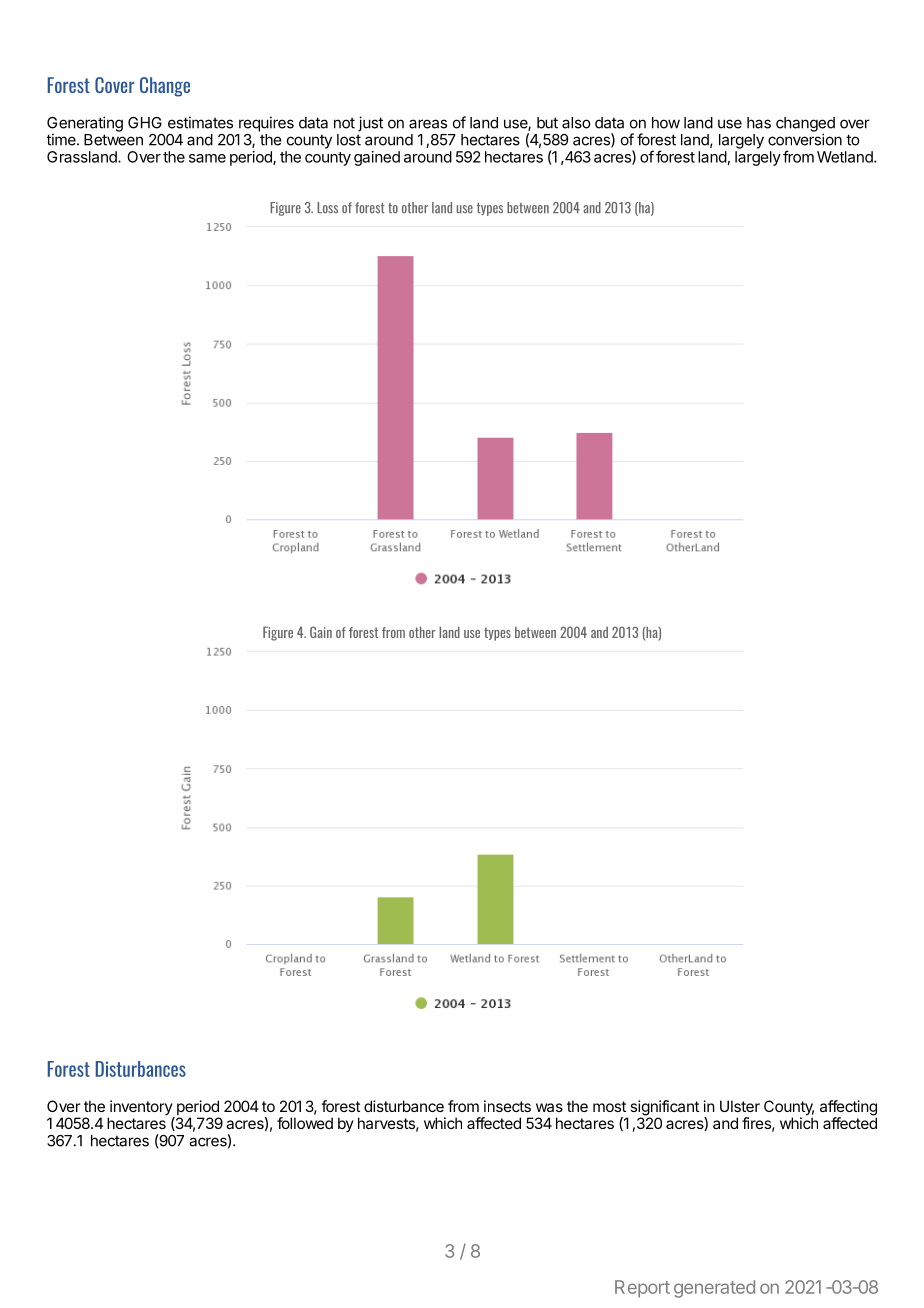 This screenshot has width=924, height=1308. What do you see at coordinates (759, 123) in the screenshot?
I see `has` at bounding box center [759, 123].
